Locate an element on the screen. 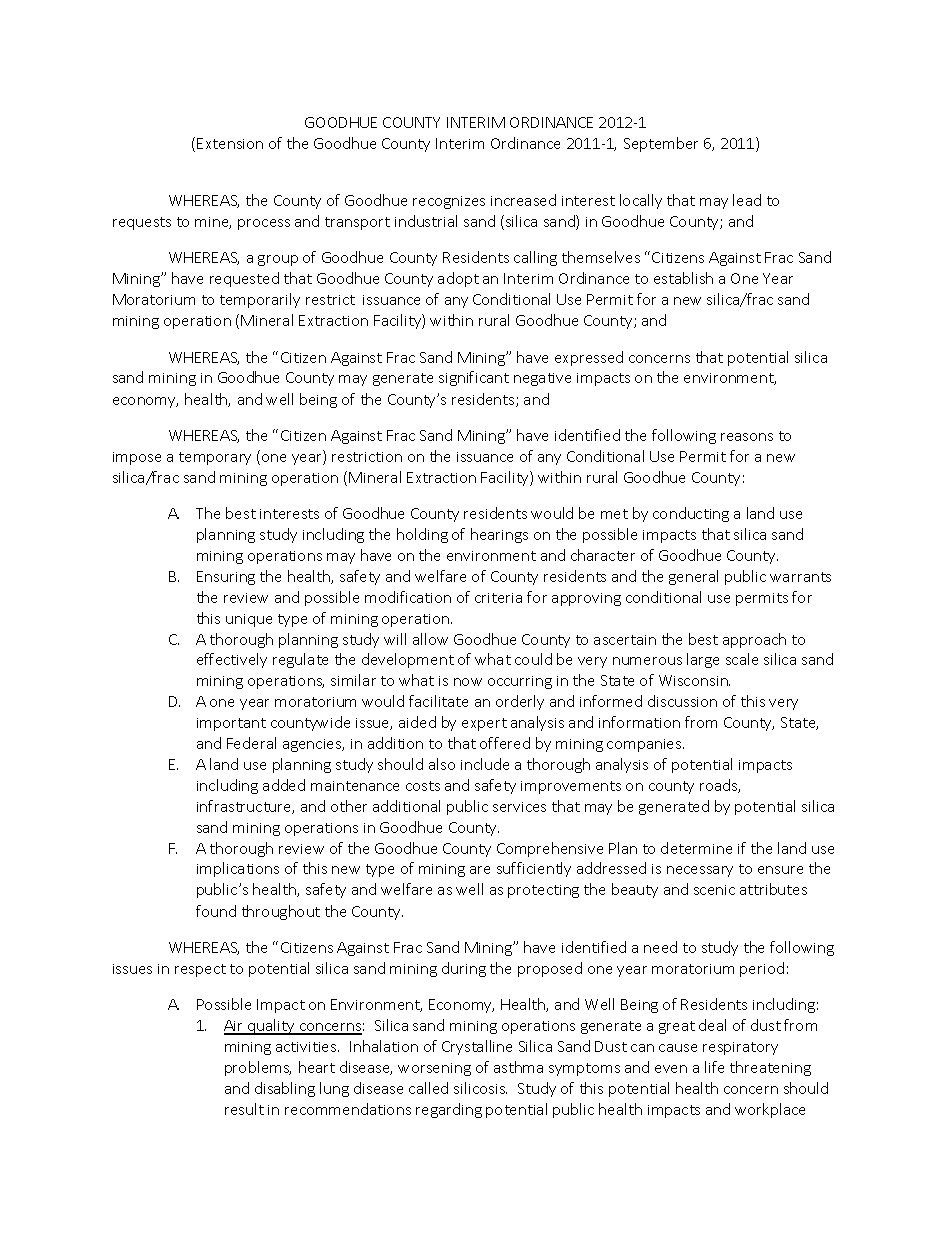  establish is located at coordinates (683, 278).
